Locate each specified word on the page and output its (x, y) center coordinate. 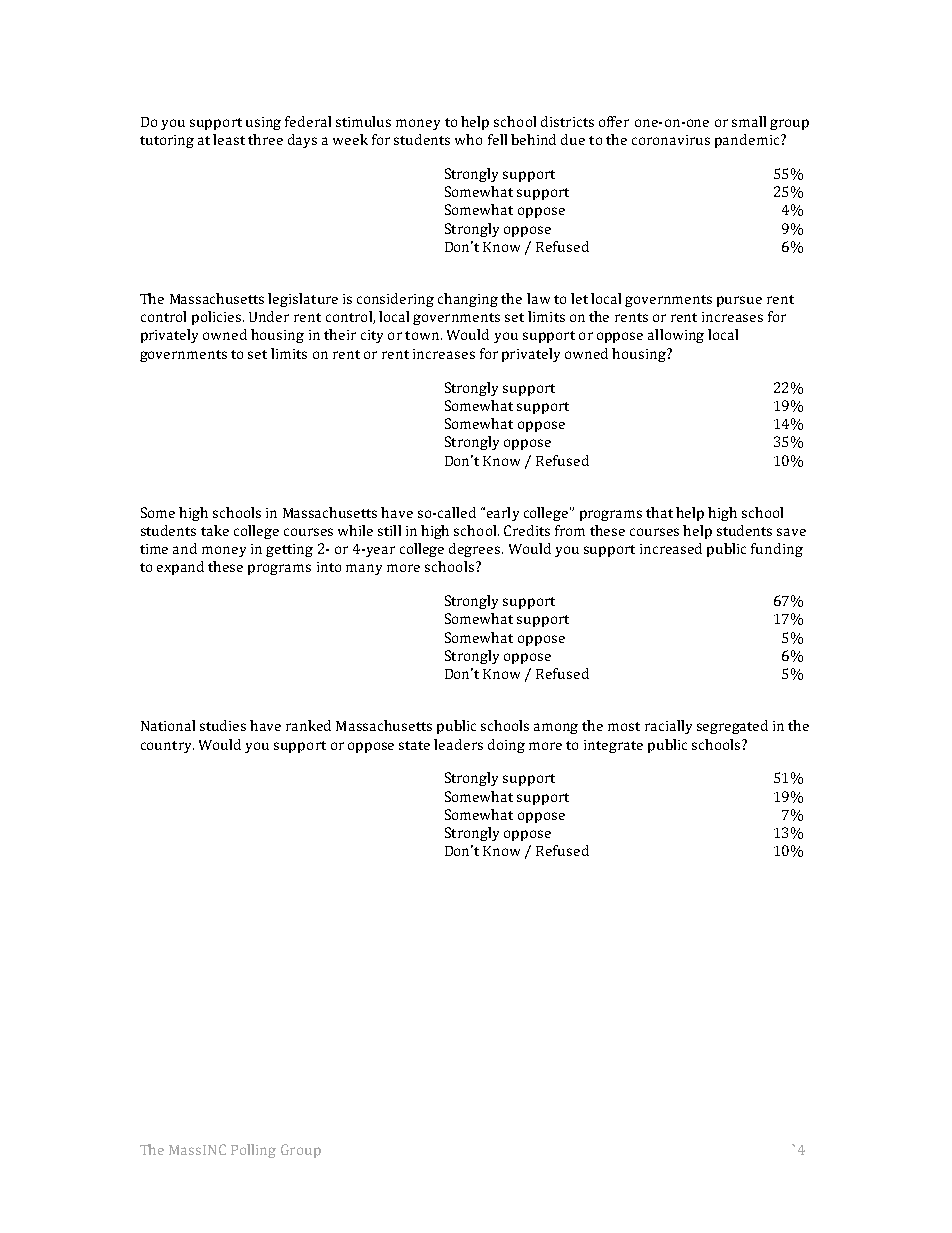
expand (180, 568)
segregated (732, 727)
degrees (476, 550)
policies (218, 318)
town (423, 335)
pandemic (748, 141)
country (167, 747)
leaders (458, 744)
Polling (253, 1151)
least (229, 139)
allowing (676, 336)
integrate (613, 746)
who (468, 139)
